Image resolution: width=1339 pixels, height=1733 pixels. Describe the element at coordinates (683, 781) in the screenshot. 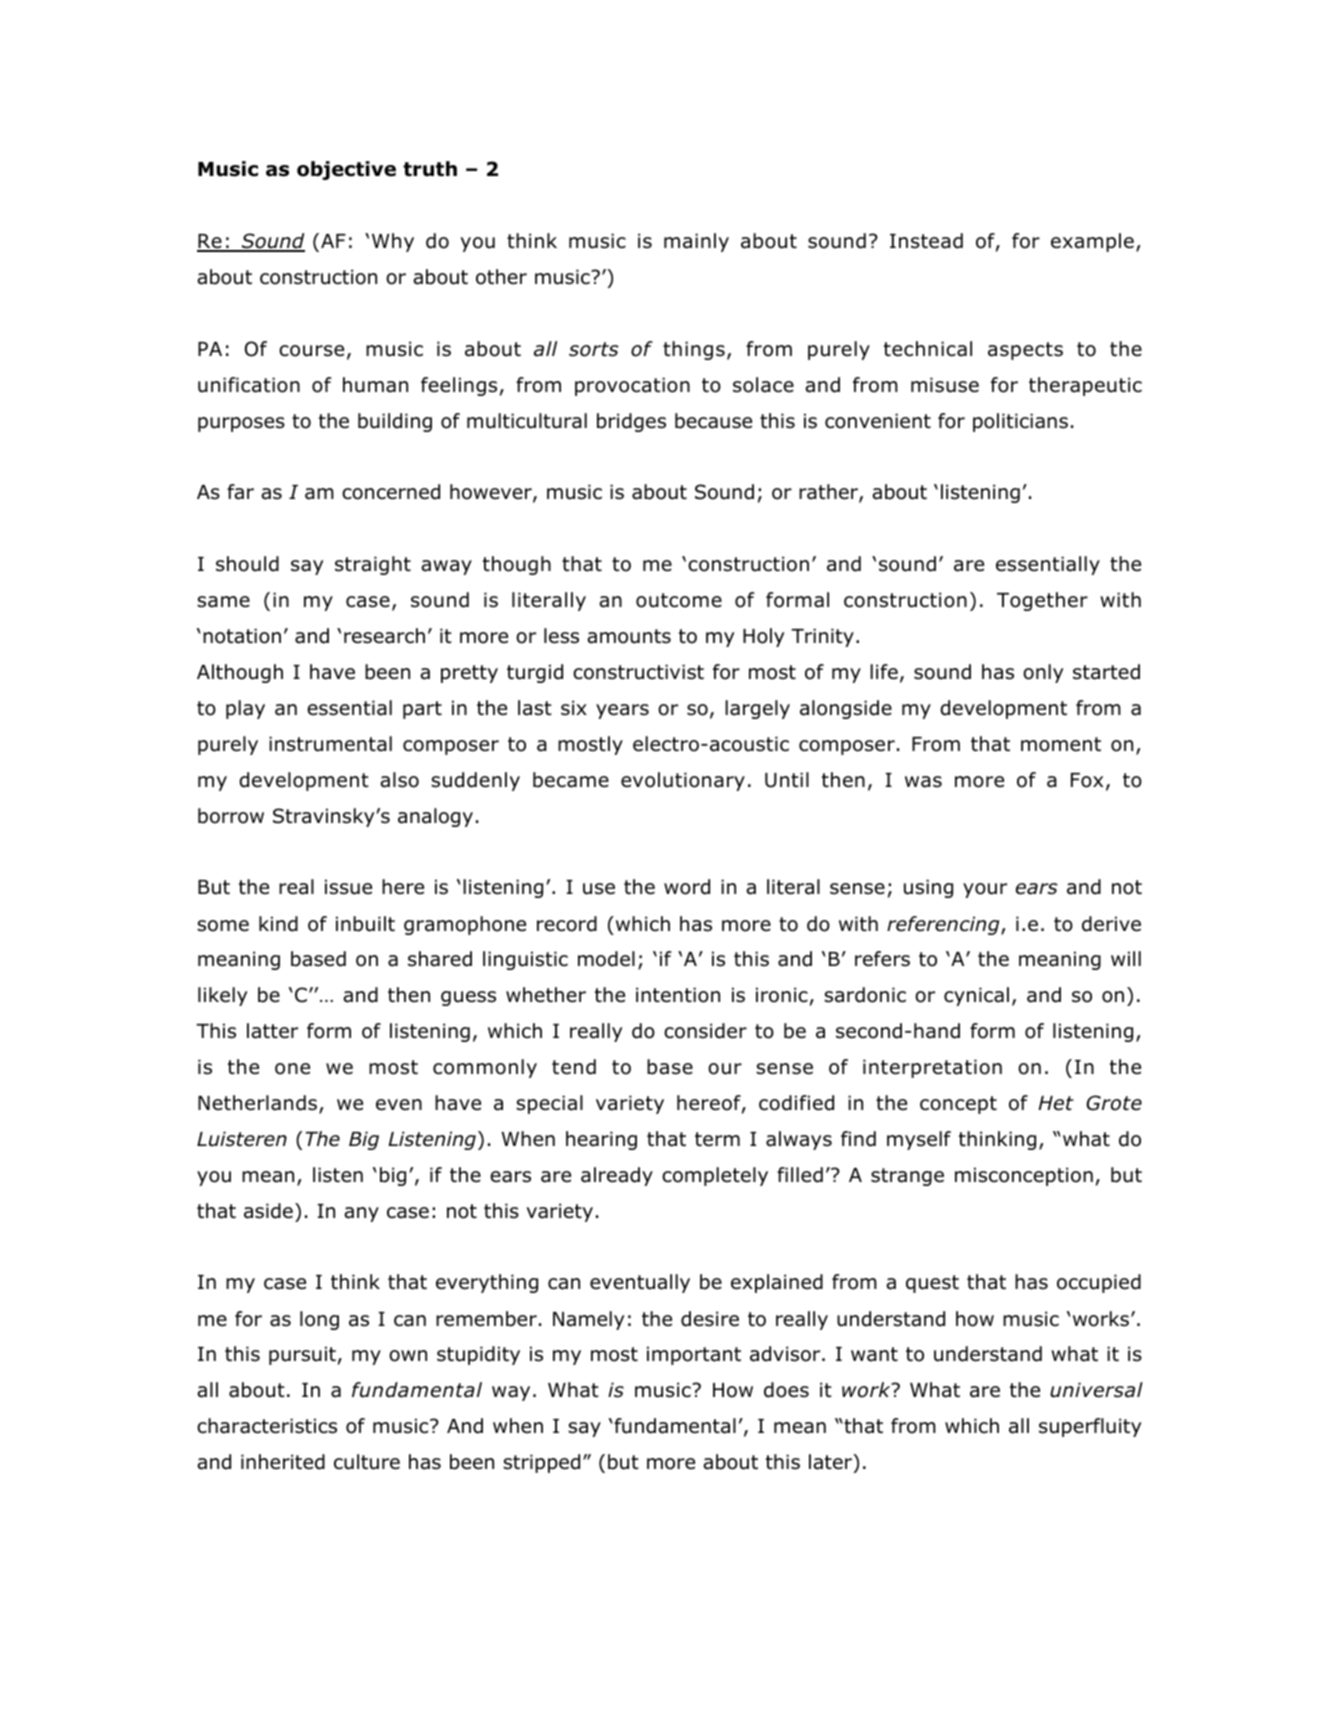

I see `evolutionary` at that location.
